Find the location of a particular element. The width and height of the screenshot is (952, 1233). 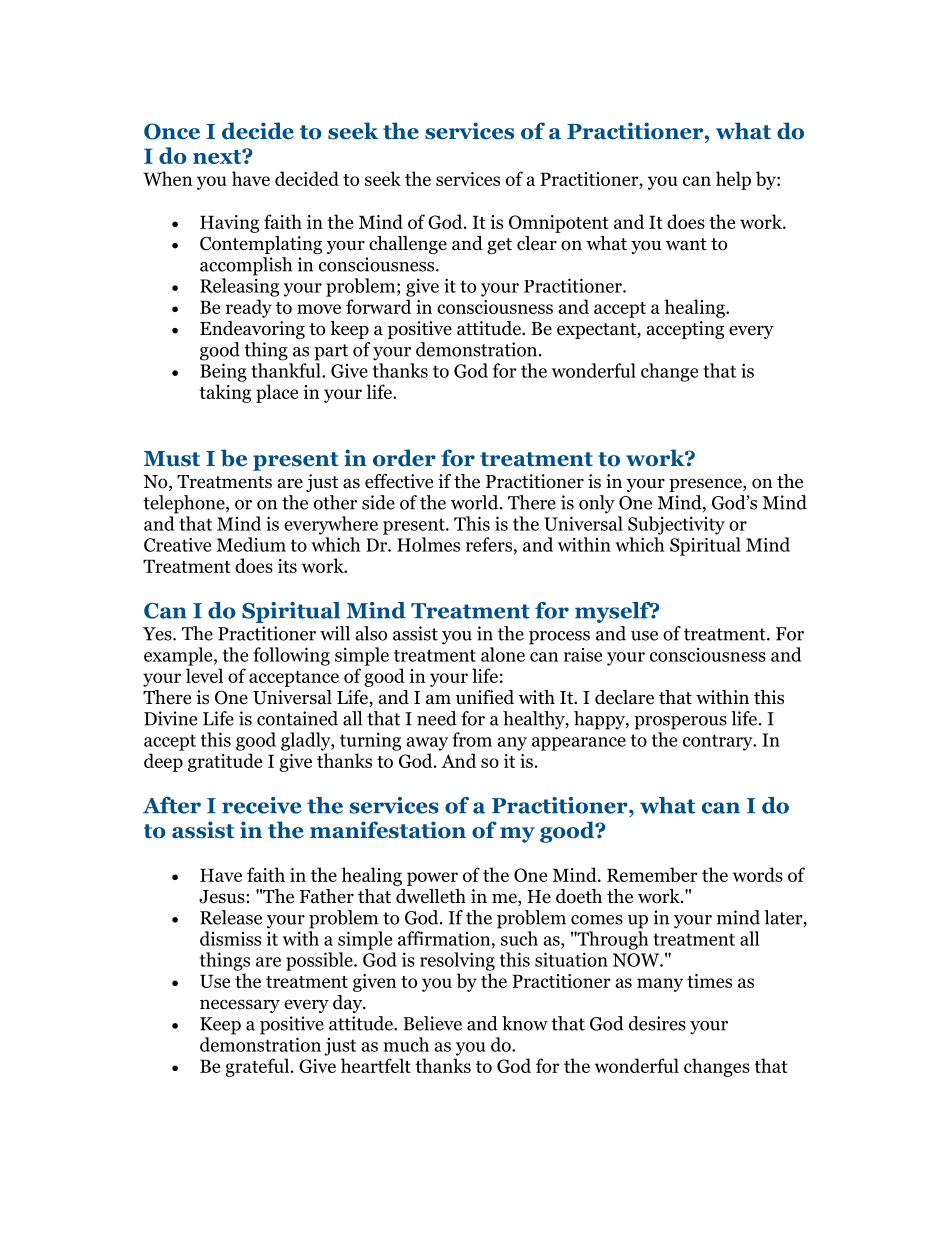

Believe is located at coordinates (432, 1023).
